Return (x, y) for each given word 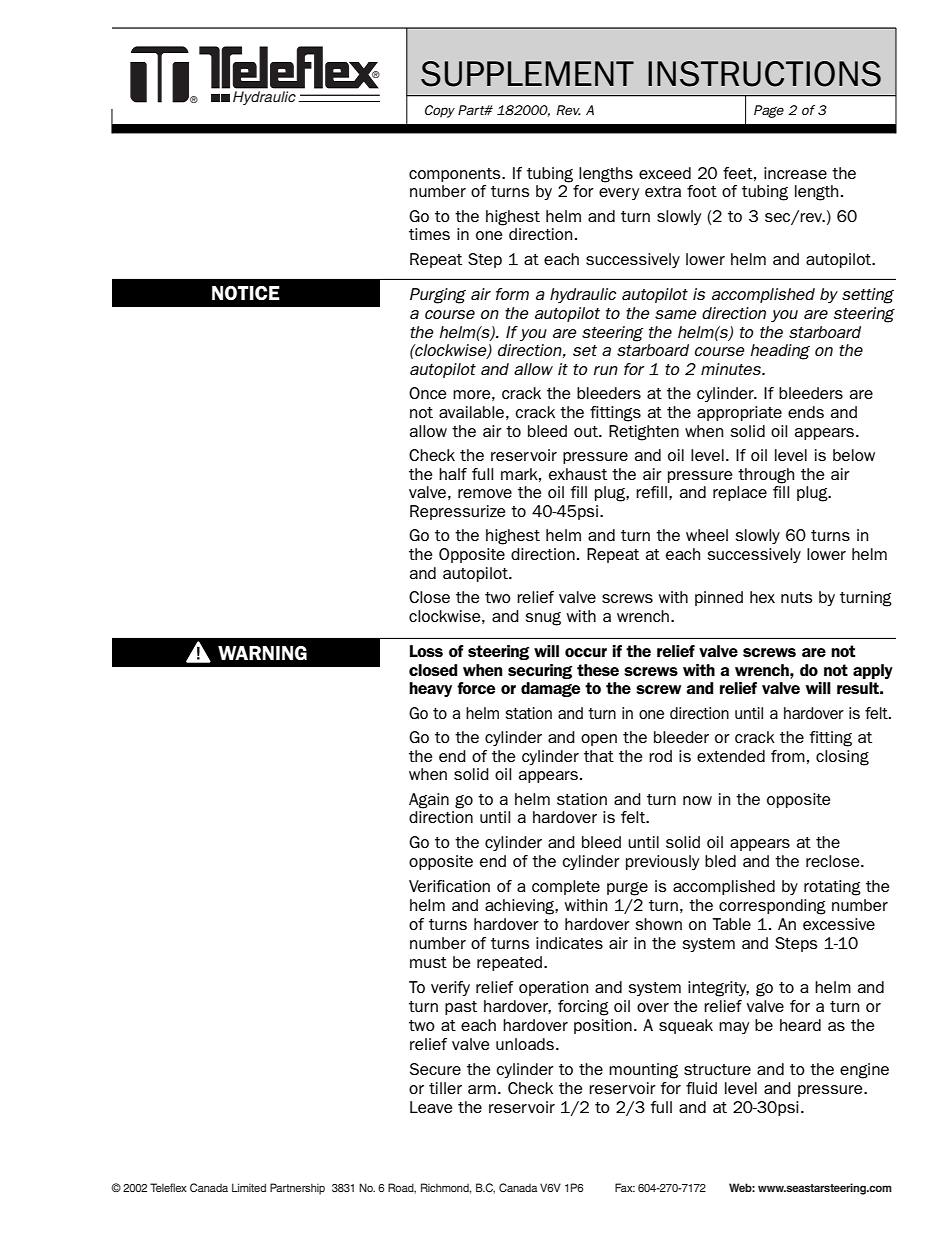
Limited (249, 1187)
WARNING (262, 653)
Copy (440, 111)
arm (482, 1089)
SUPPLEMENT (527, 74)
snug (543, 619)
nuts (797, 597)
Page (769, 111)
